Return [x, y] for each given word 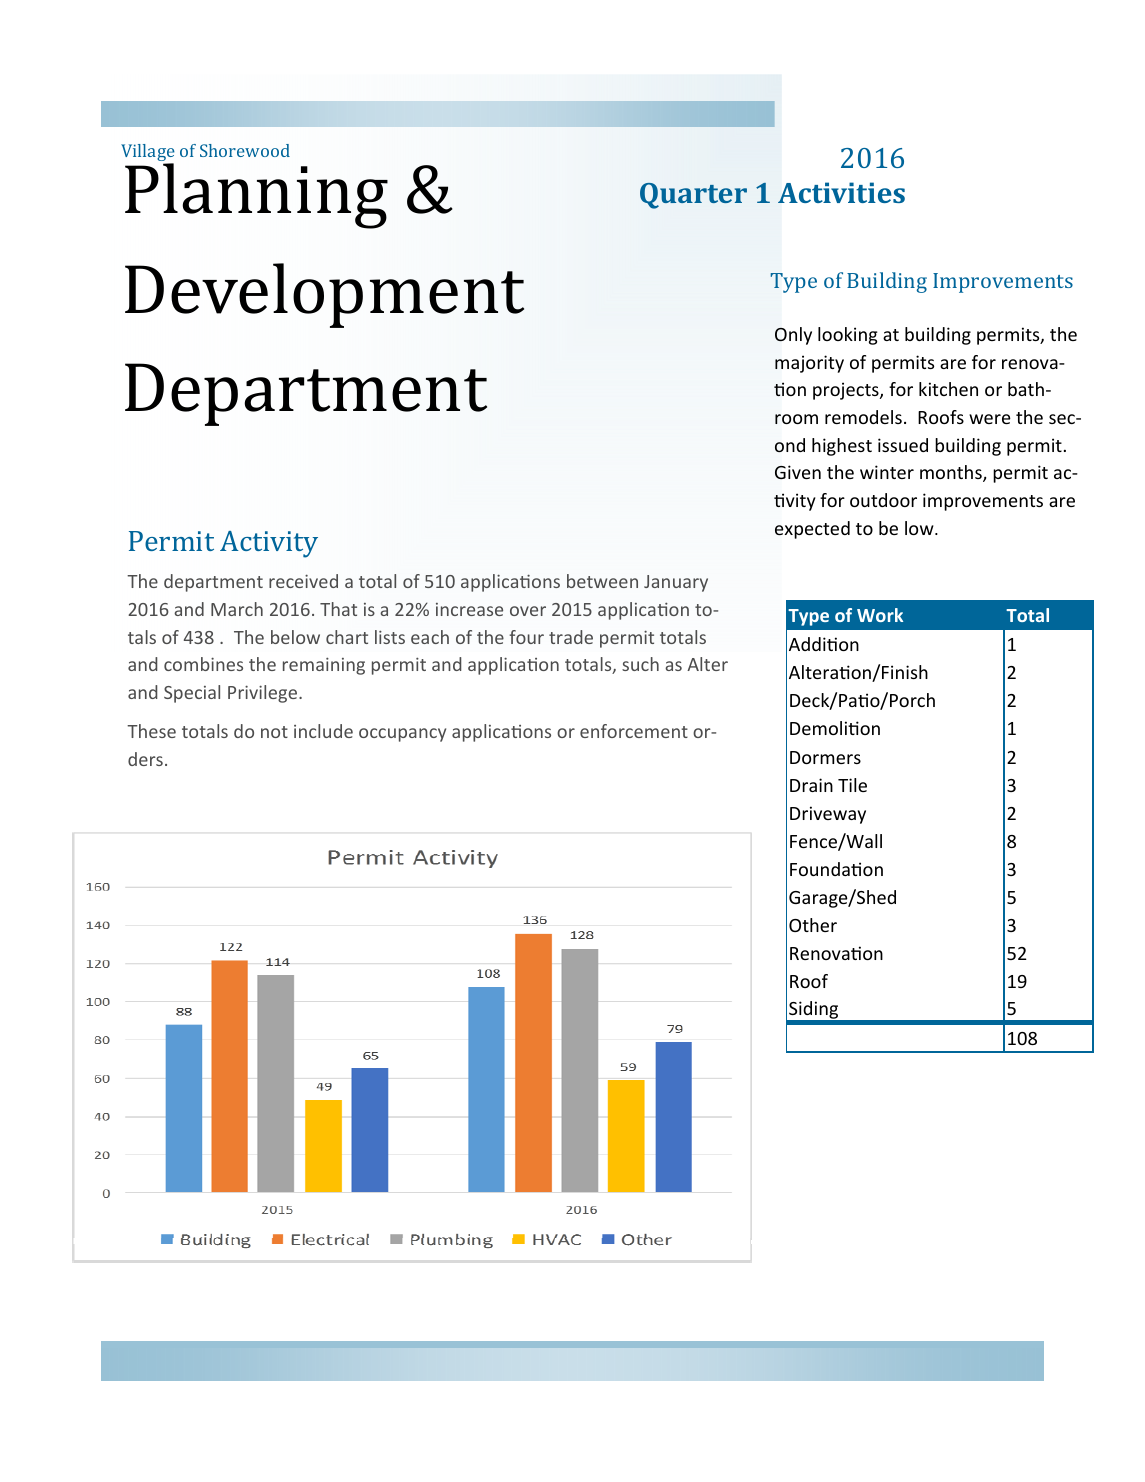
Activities [841, 192]
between [602, 581]
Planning [256, 196]
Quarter [693, 196]
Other [813, 925]
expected [812, 530]
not [274, 732]
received [303, 581]
